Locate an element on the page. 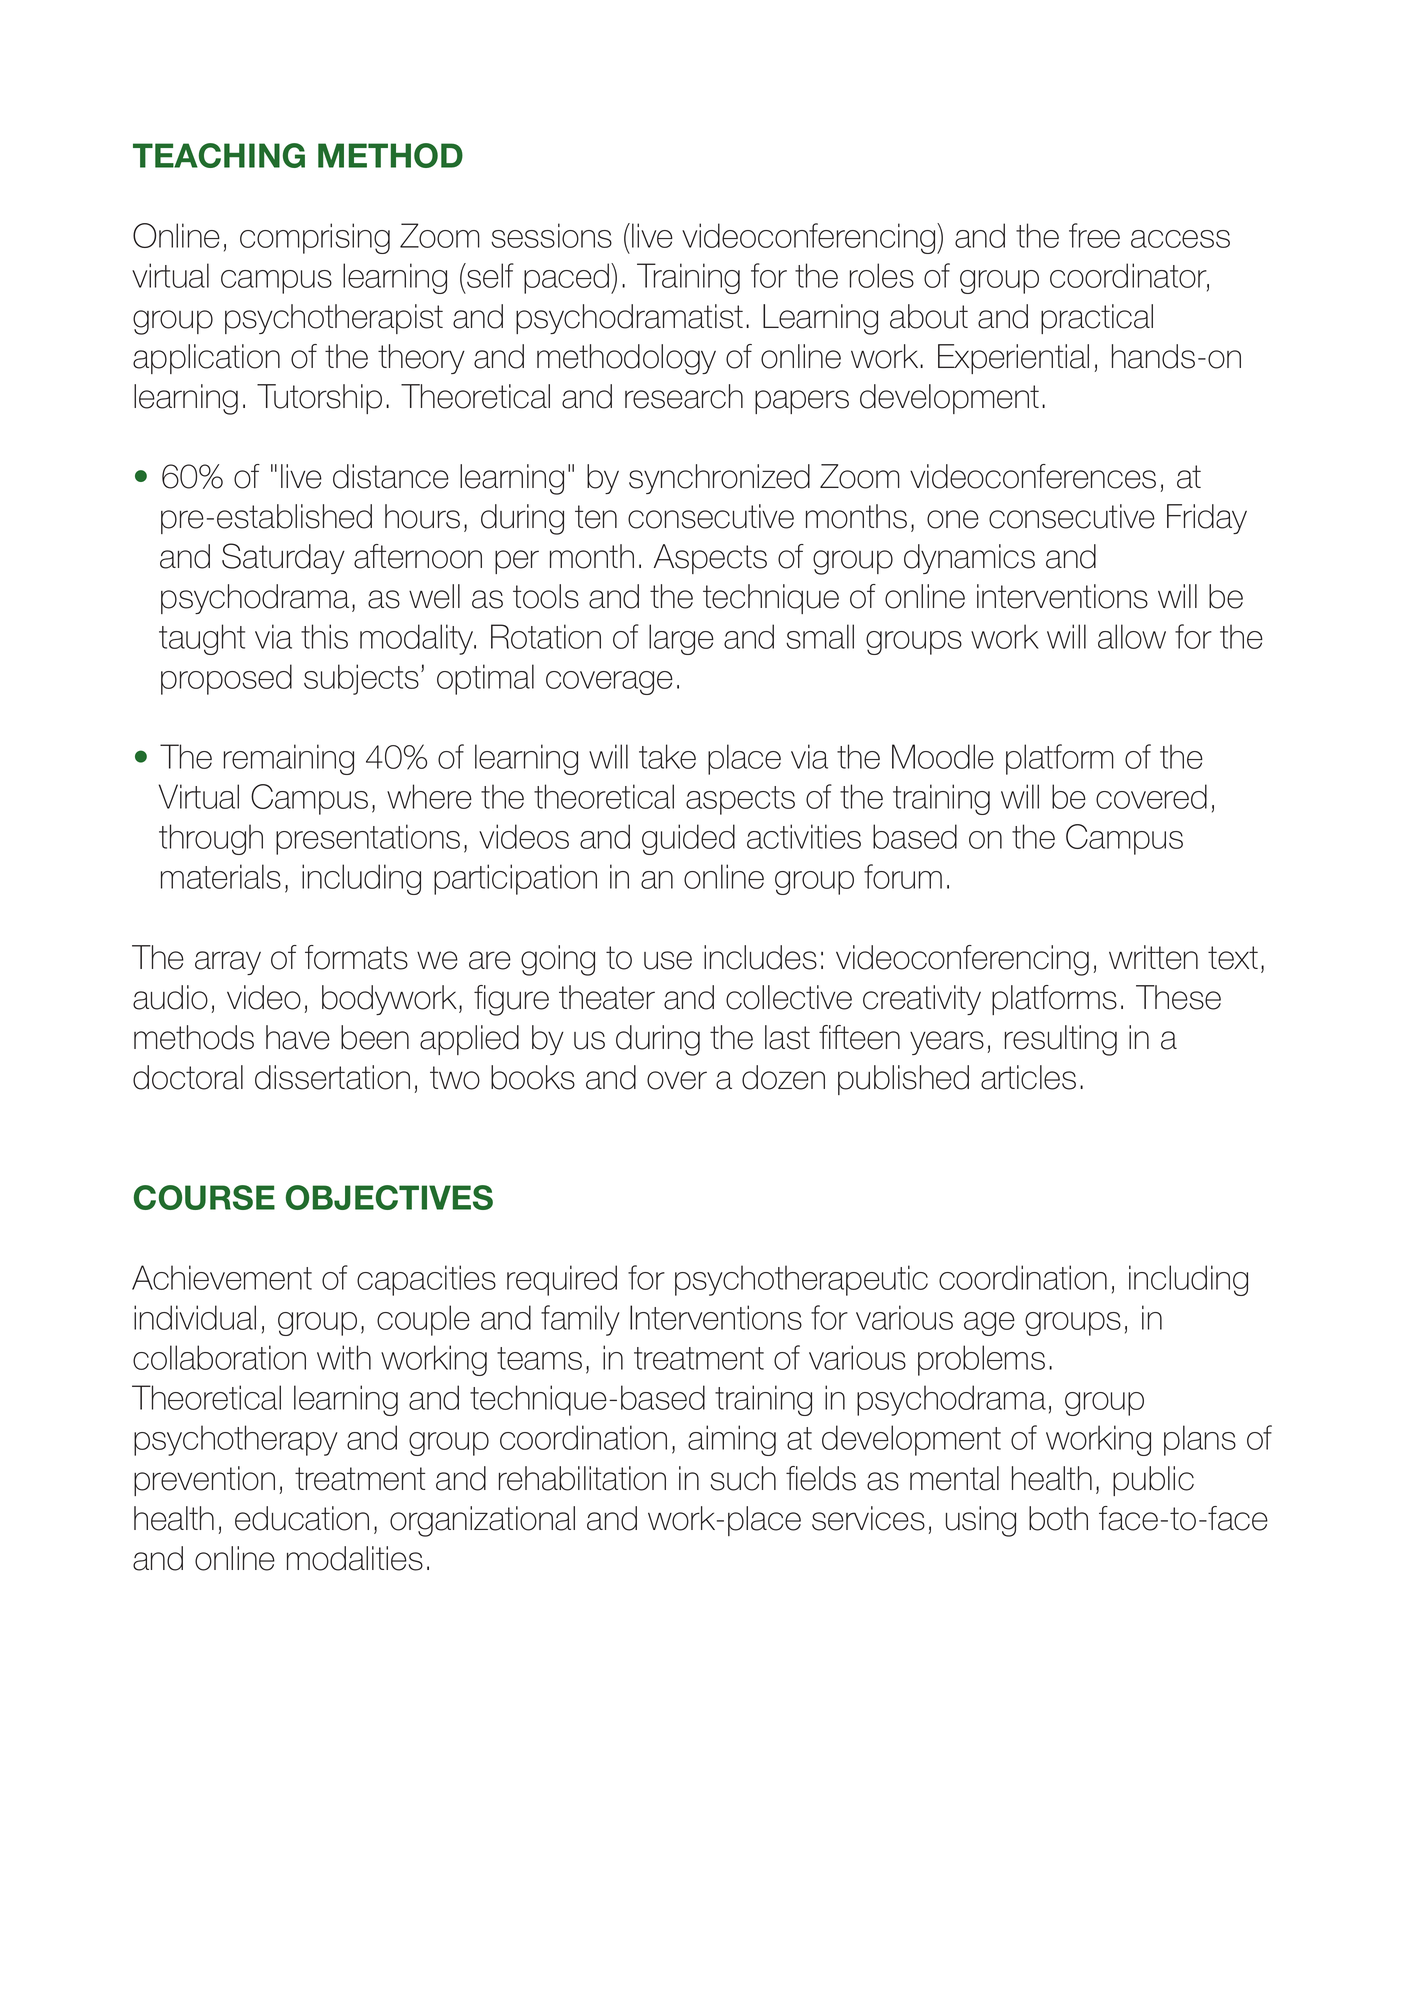  such is located at coordinates (743, 1478).
